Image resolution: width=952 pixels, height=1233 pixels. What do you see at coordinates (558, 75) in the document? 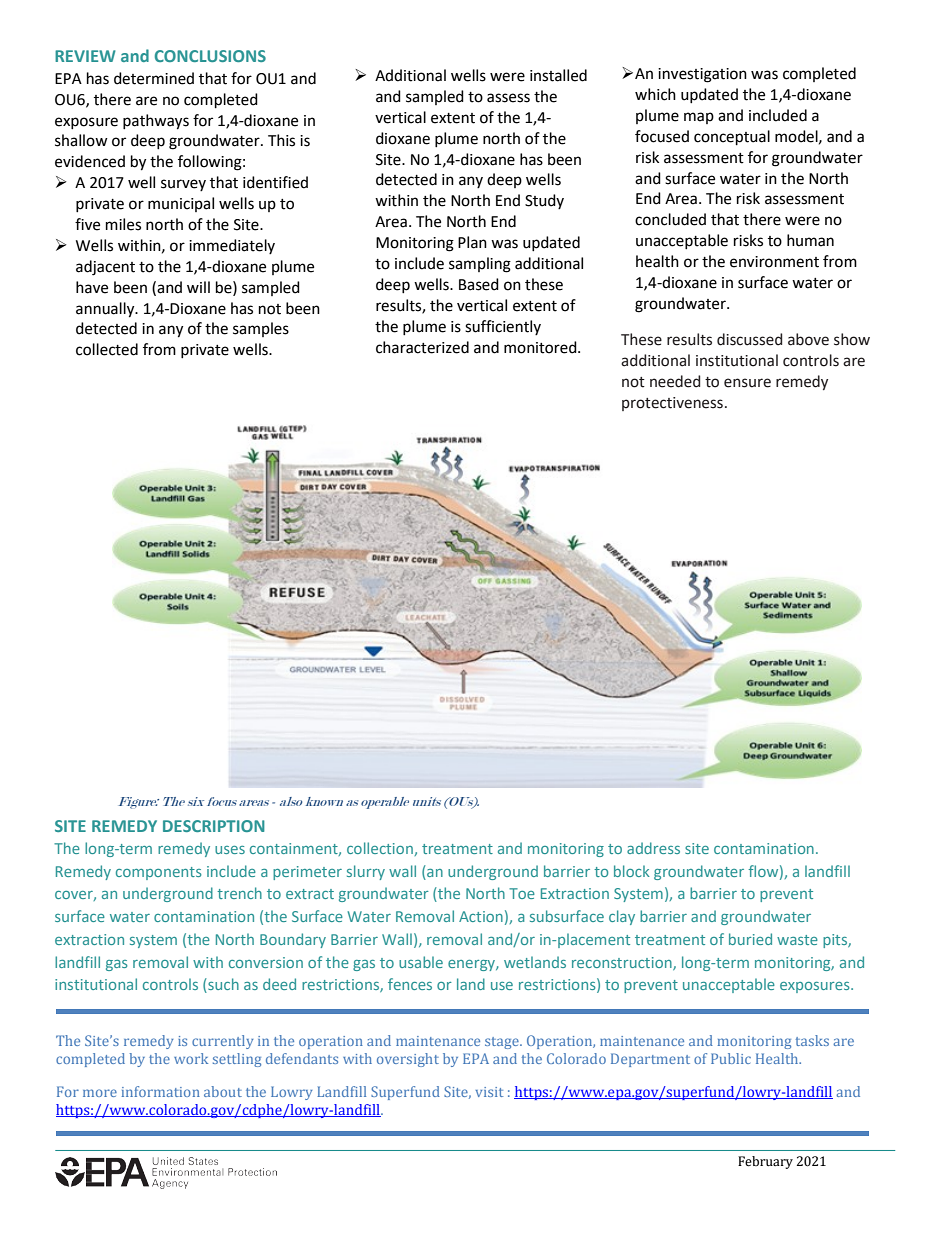
I see `installed` at bounding box center [558, 75].
